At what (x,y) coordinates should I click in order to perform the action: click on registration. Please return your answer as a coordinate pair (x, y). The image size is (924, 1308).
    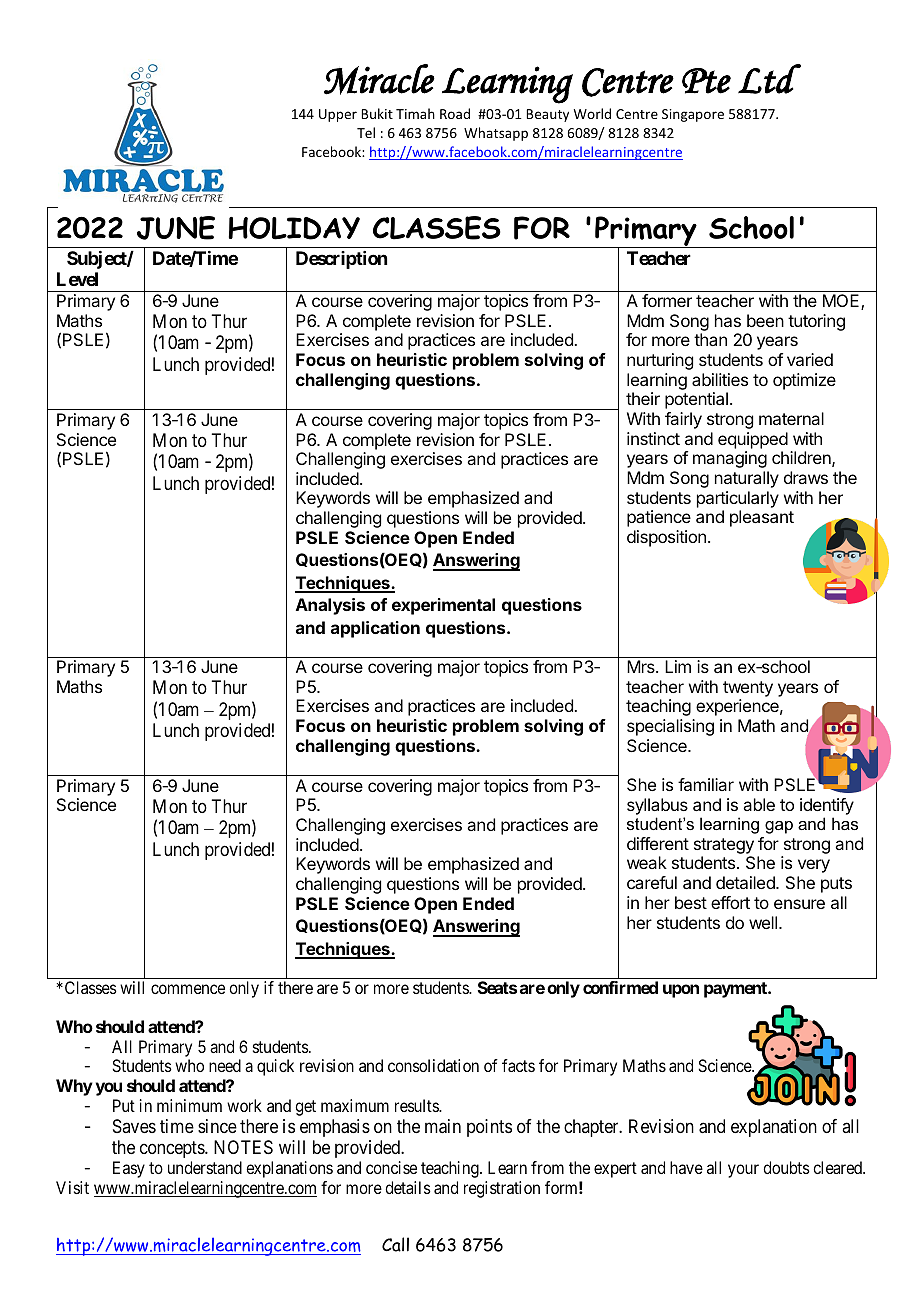
    Looking at the image, I should click on (502, 1189).
